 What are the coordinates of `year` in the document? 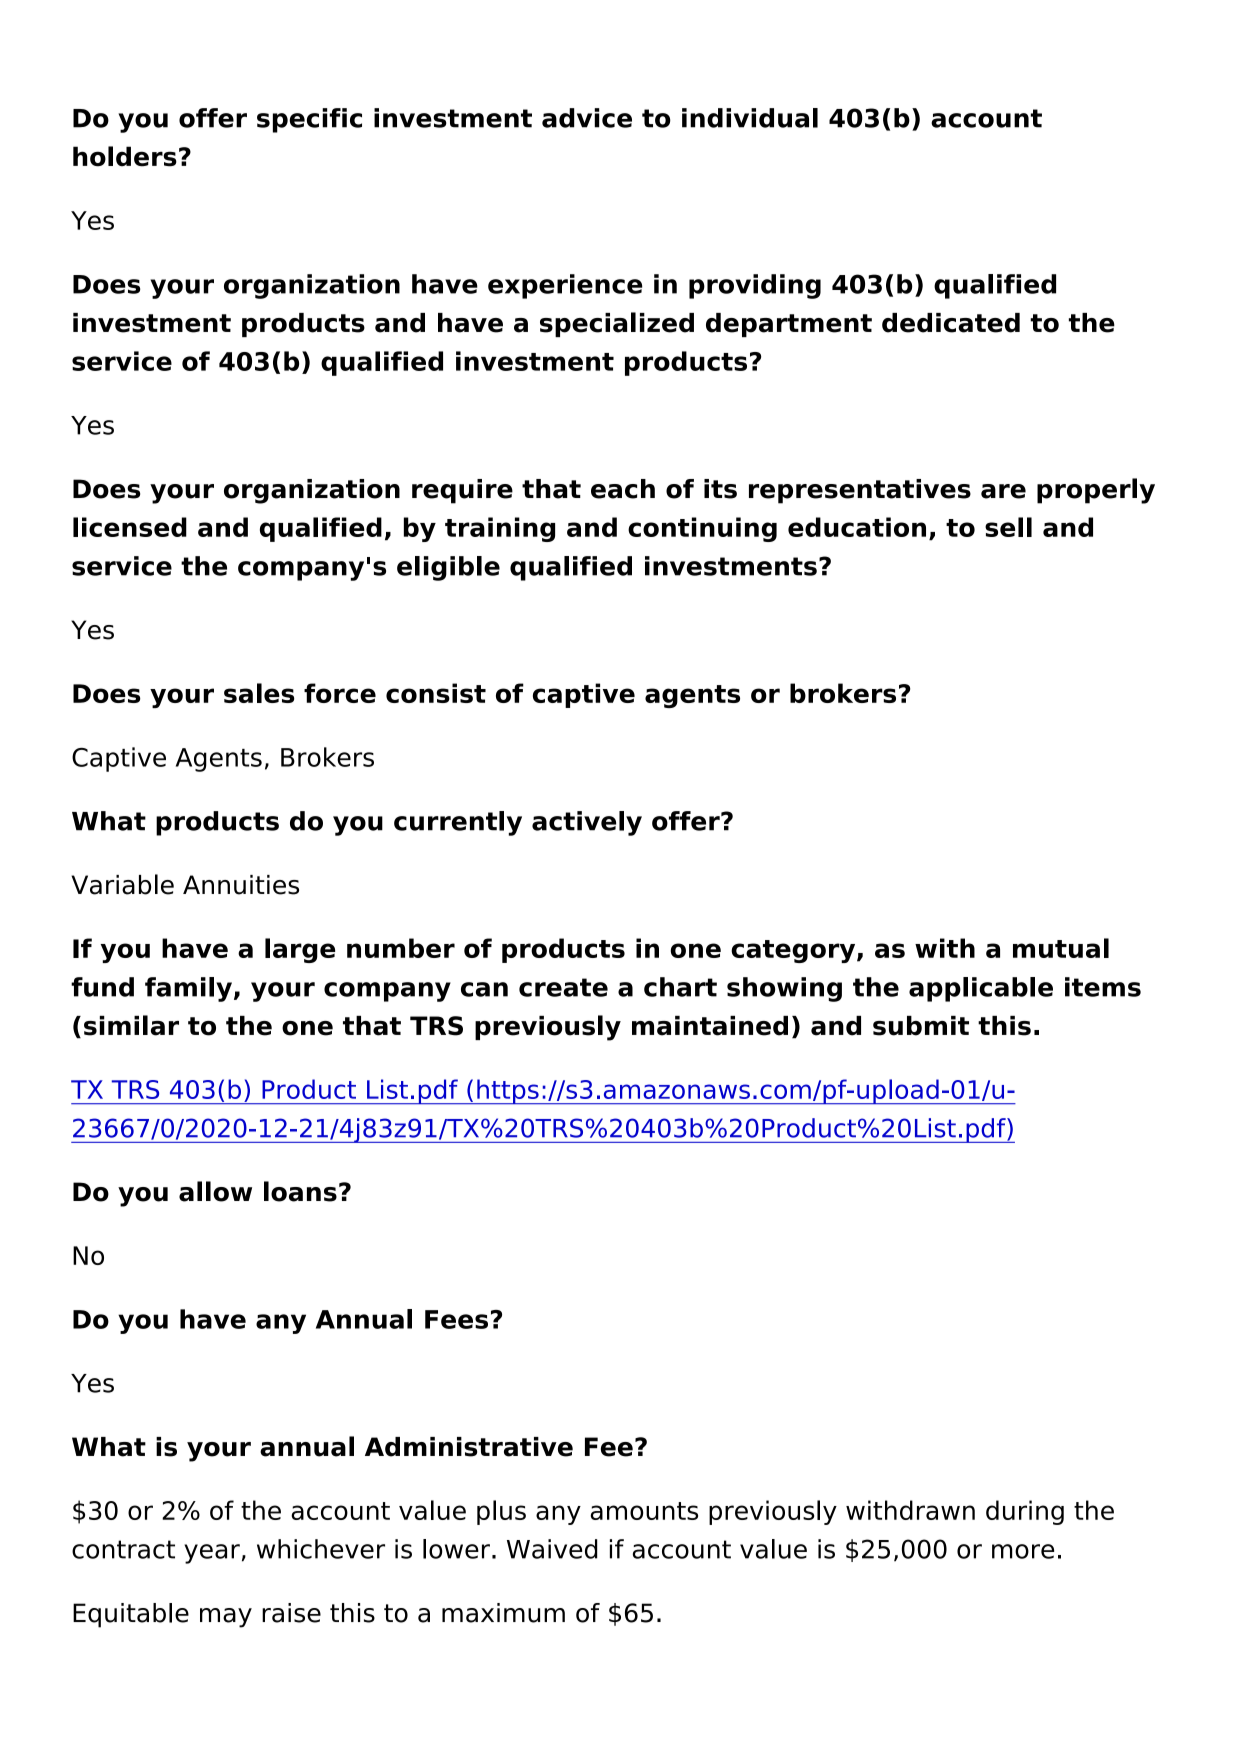 It's located at (212, 1554).
